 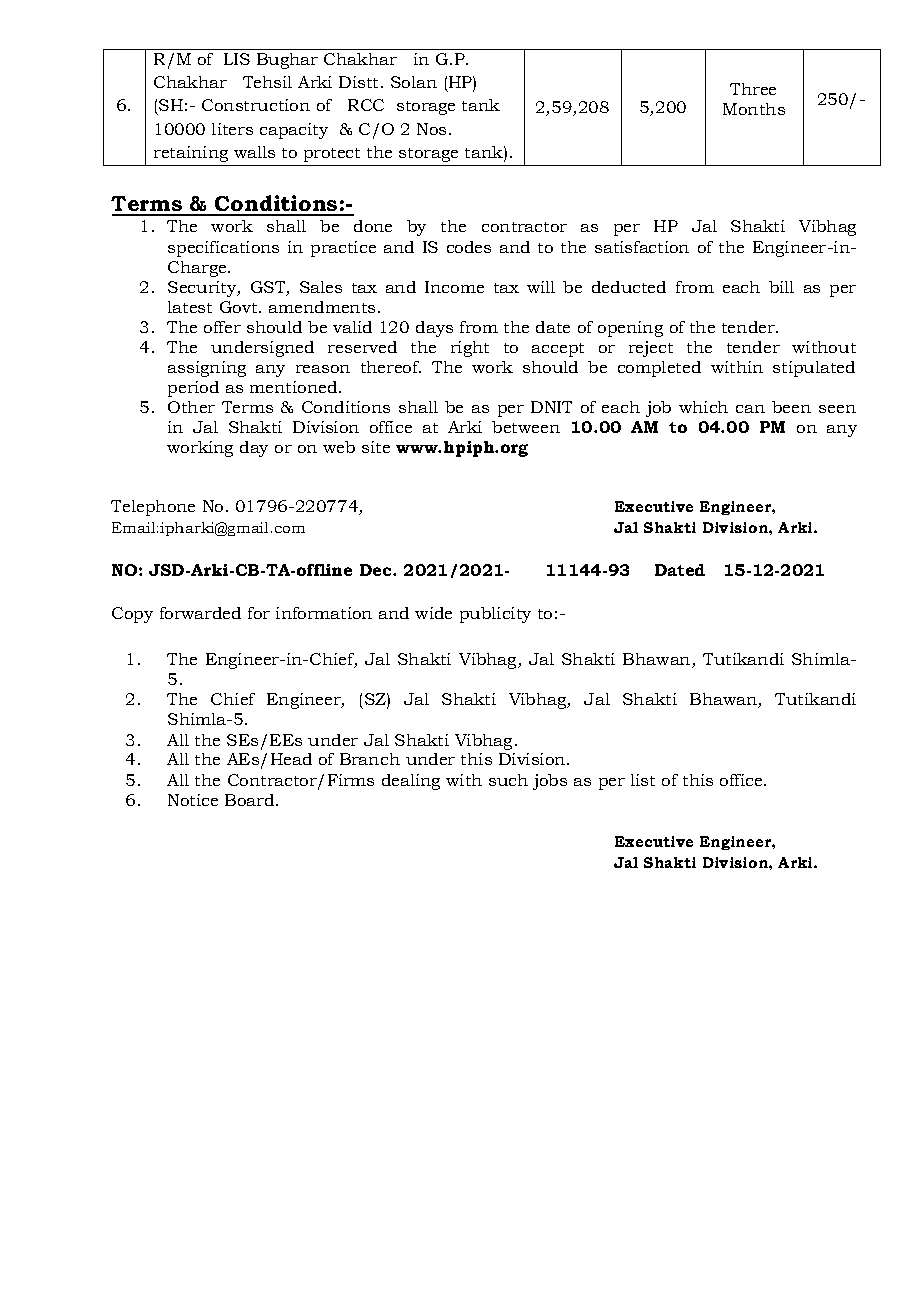 What do you see at coordinates (193, 800) in the page?
I see `Notice` at bounding box center [193, 800].
